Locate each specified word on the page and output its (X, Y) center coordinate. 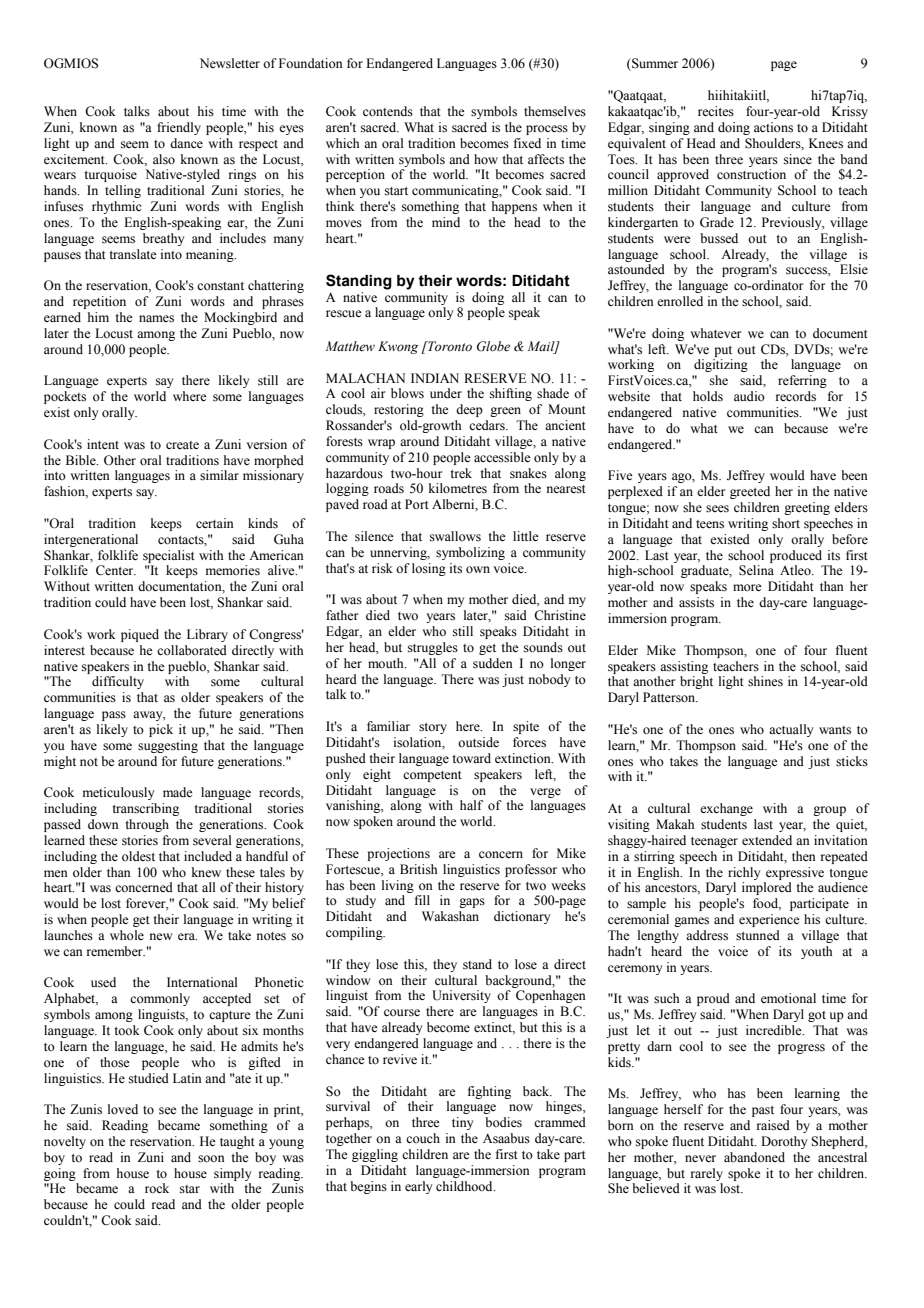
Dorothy (784, 1142)
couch (423, 1138)
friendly (179, 128)
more (747, 587)
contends (388, 111)
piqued (140, 635)
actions (773, 127)
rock (157, 1188)
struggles (433, 648)
